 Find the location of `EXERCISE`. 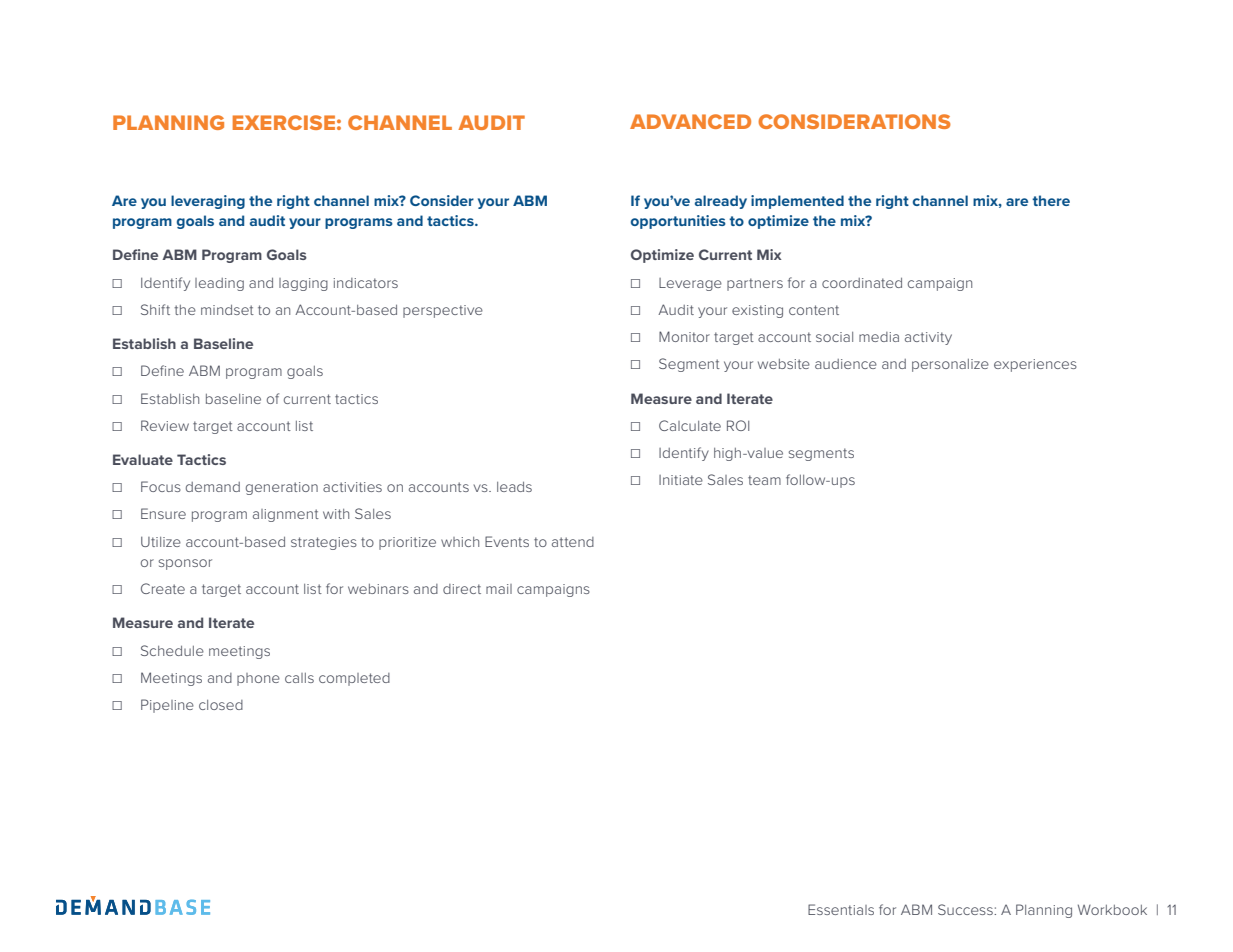

EXERCISE is located at coordinates (284, 122).
